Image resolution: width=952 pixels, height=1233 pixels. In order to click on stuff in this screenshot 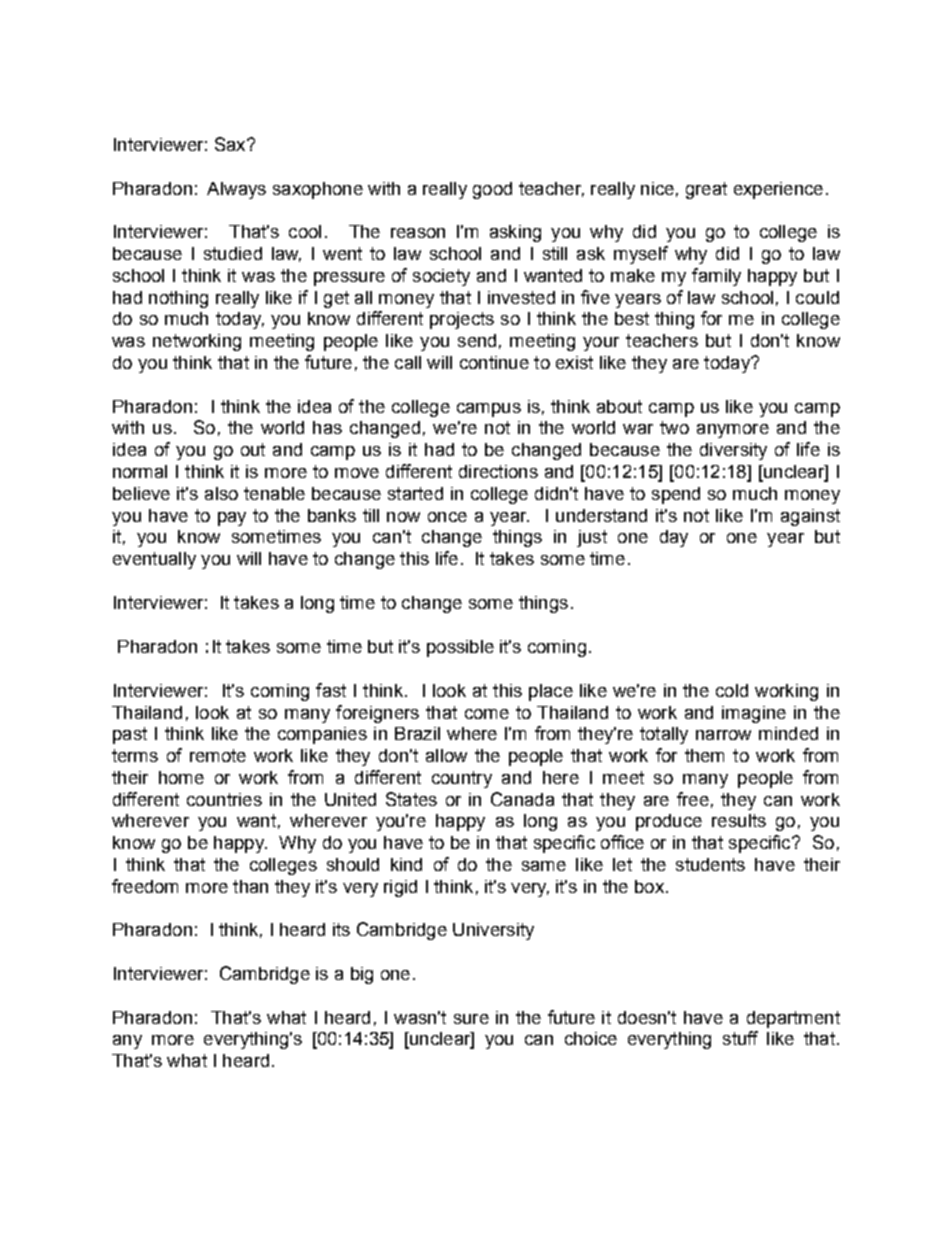, I will do `click(740, 1038)`.
